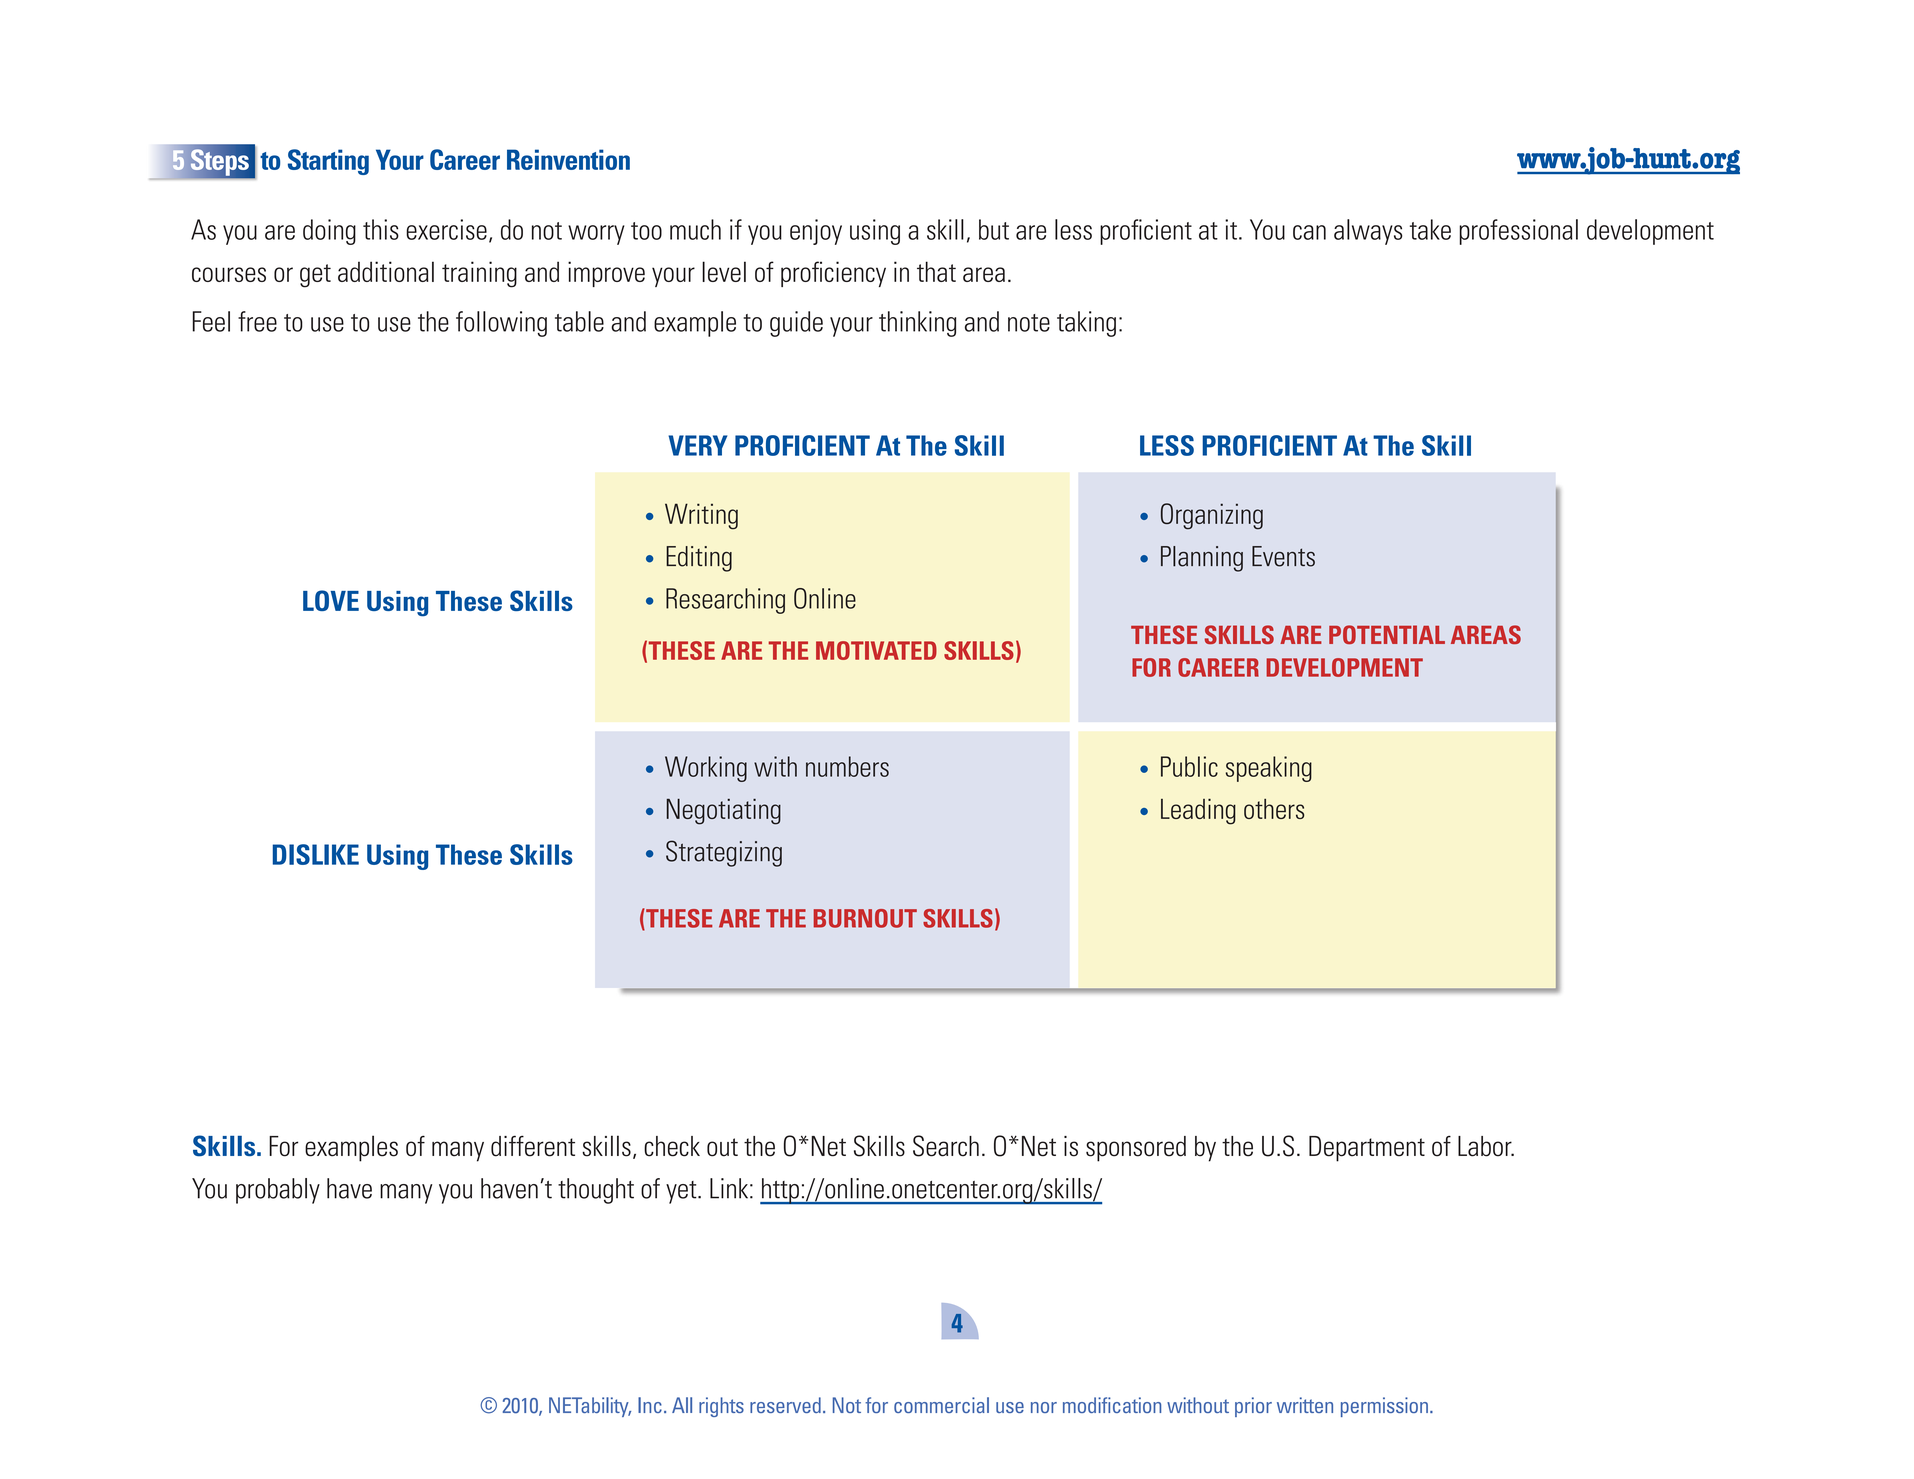 The image size is (1914, 1479). Describe the element at coordinates (381, 229) in the image. I see `this` at that location.
